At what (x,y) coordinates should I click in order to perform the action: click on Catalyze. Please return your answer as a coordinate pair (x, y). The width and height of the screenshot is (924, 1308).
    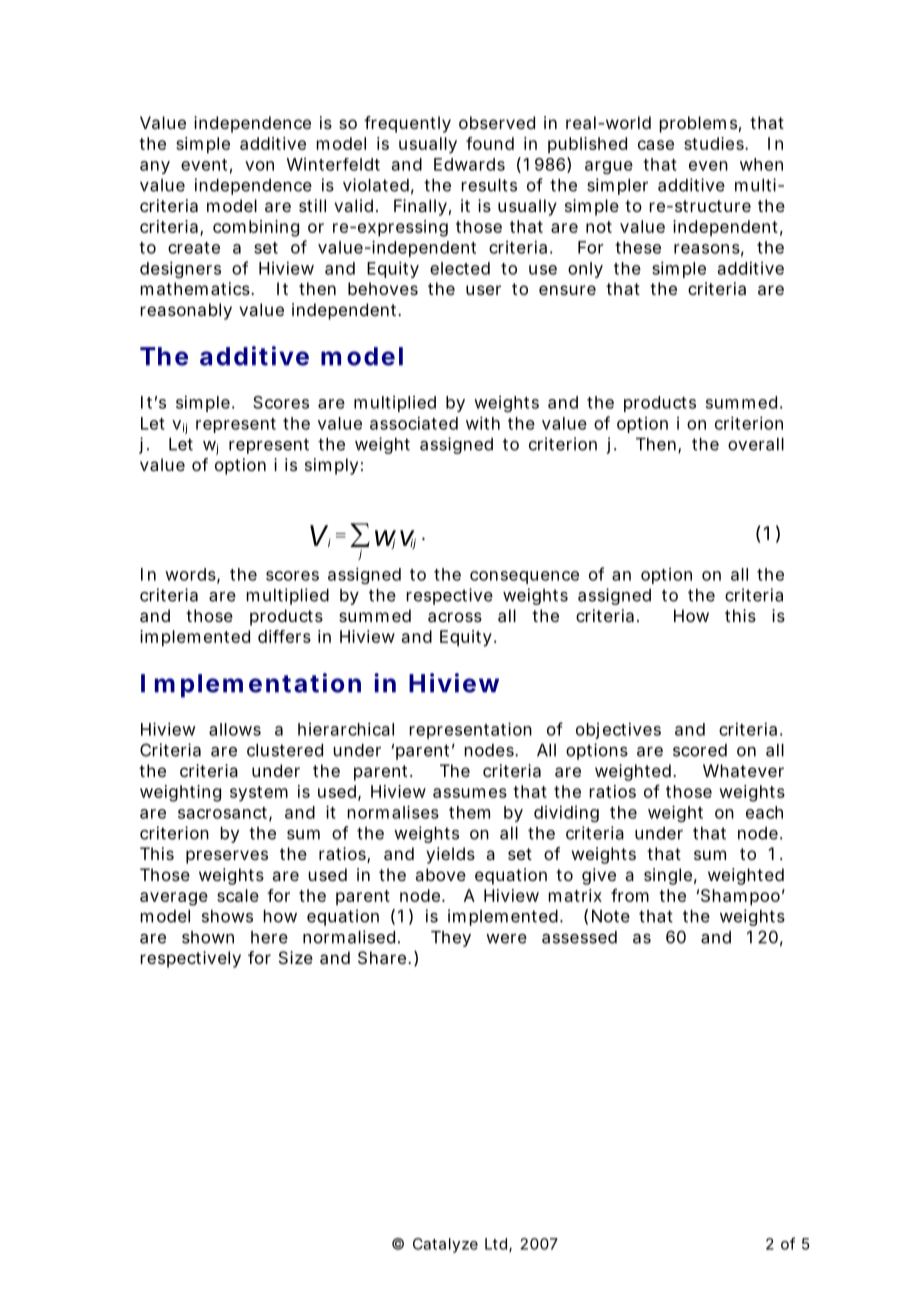
    Looking at the image, I should click on (445, 1245).
